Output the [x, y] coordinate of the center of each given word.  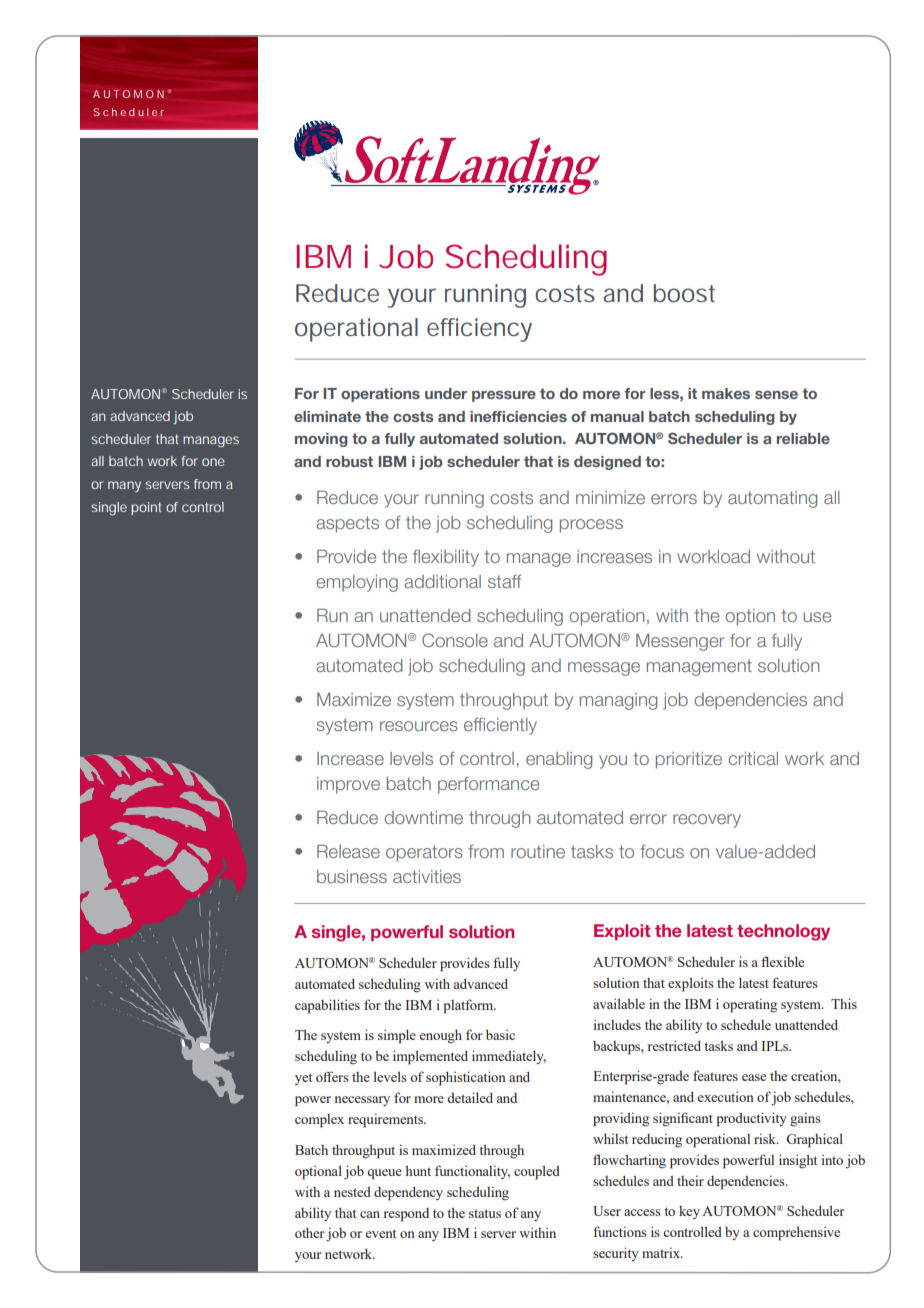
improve [348, 785]
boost [684, 293]
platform [469, 1006]
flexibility [446, 558]
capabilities [327, 1006]
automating [772, 499]
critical [753, 758]
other [310, 1232]
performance [488, 785]
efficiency [479, 330]
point [146, 508]
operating [750, 1005]
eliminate [327, 416]
